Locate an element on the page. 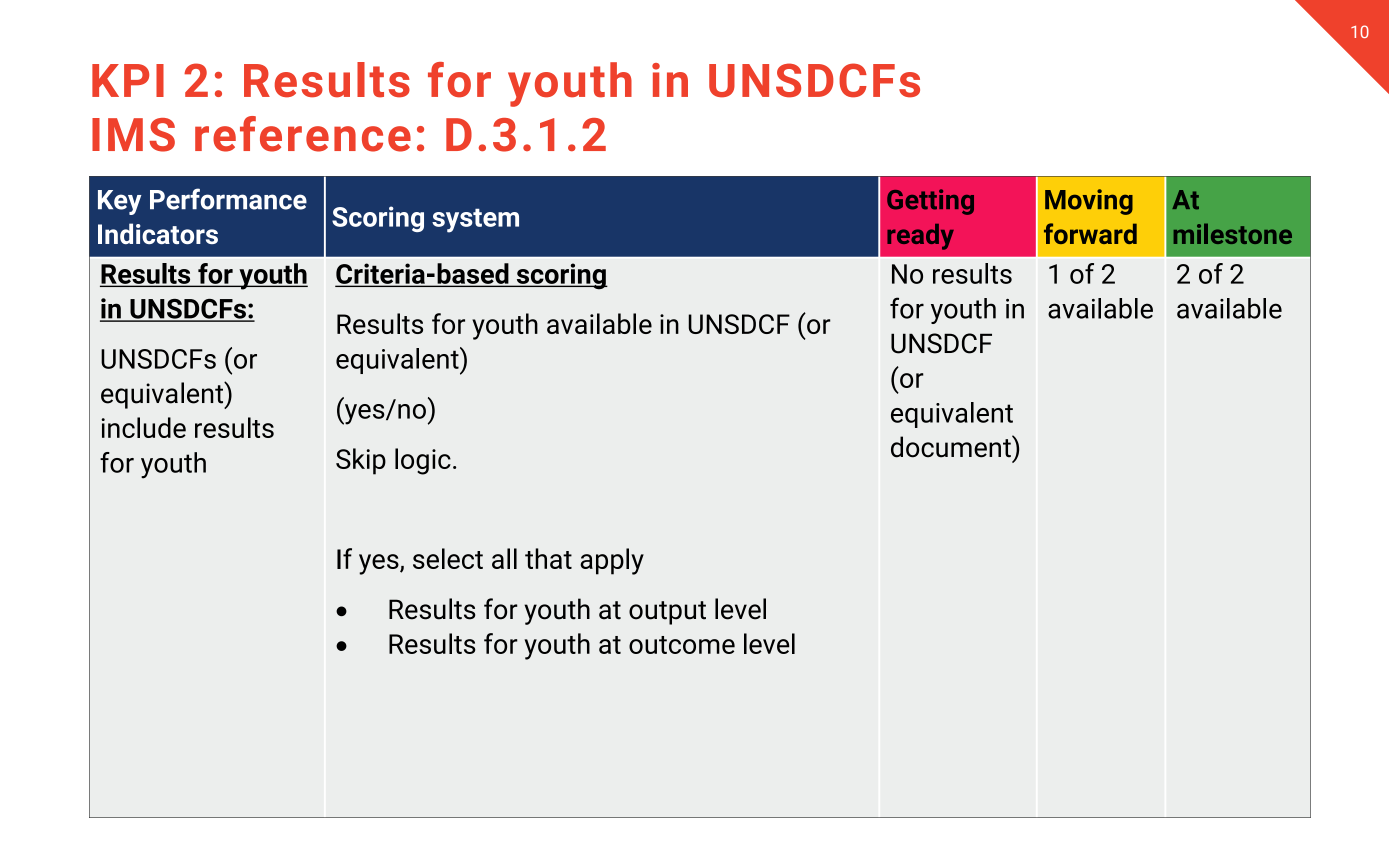 Image resolution: width=1389 pixels, height=868 pixels. select is located at coordinates (448, 558).
